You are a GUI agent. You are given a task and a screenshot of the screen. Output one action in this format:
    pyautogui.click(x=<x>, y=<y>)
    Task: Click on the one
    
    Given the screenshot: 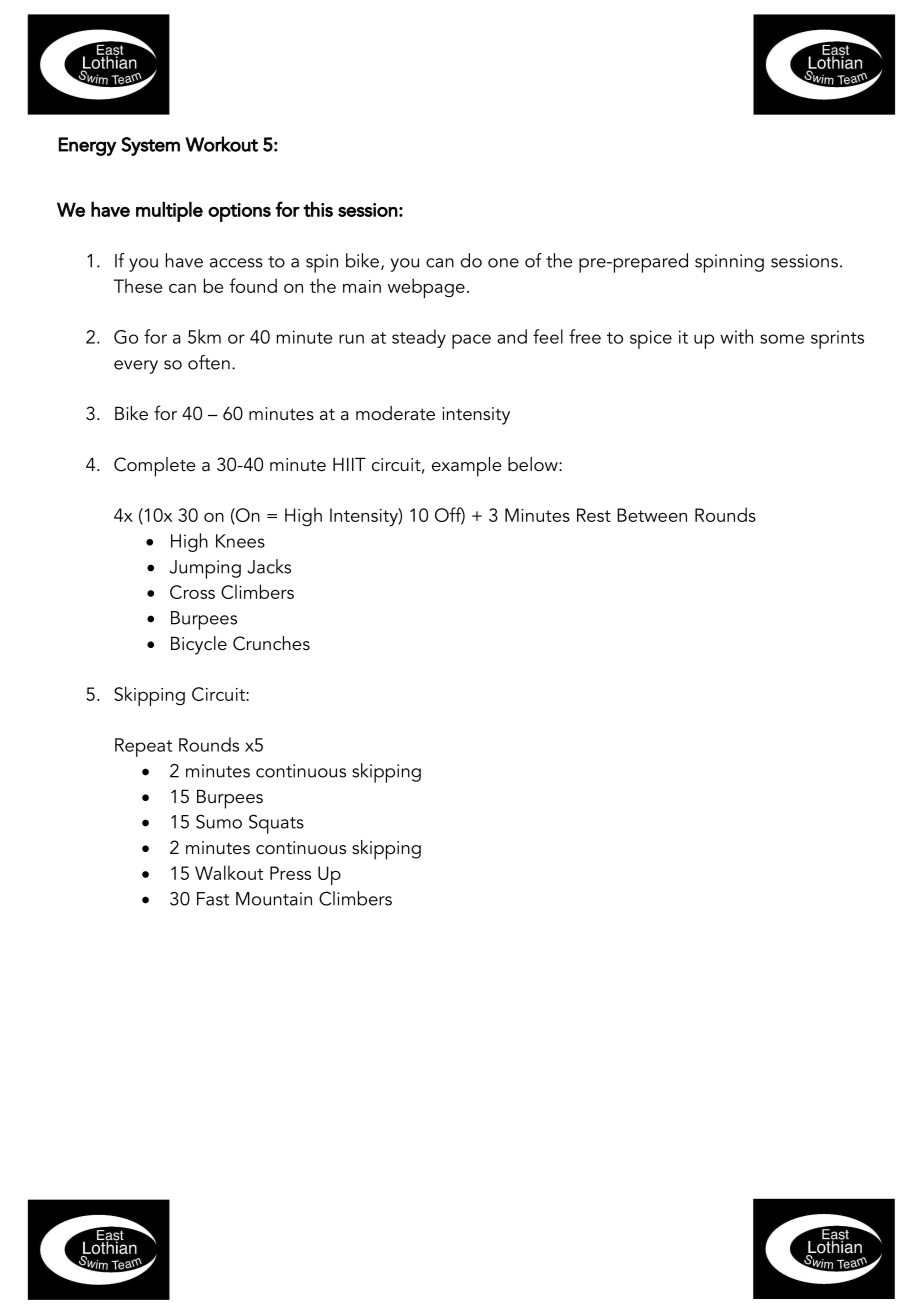 What is the action you would take?
    pyautogui.click(x=503, y=263)
